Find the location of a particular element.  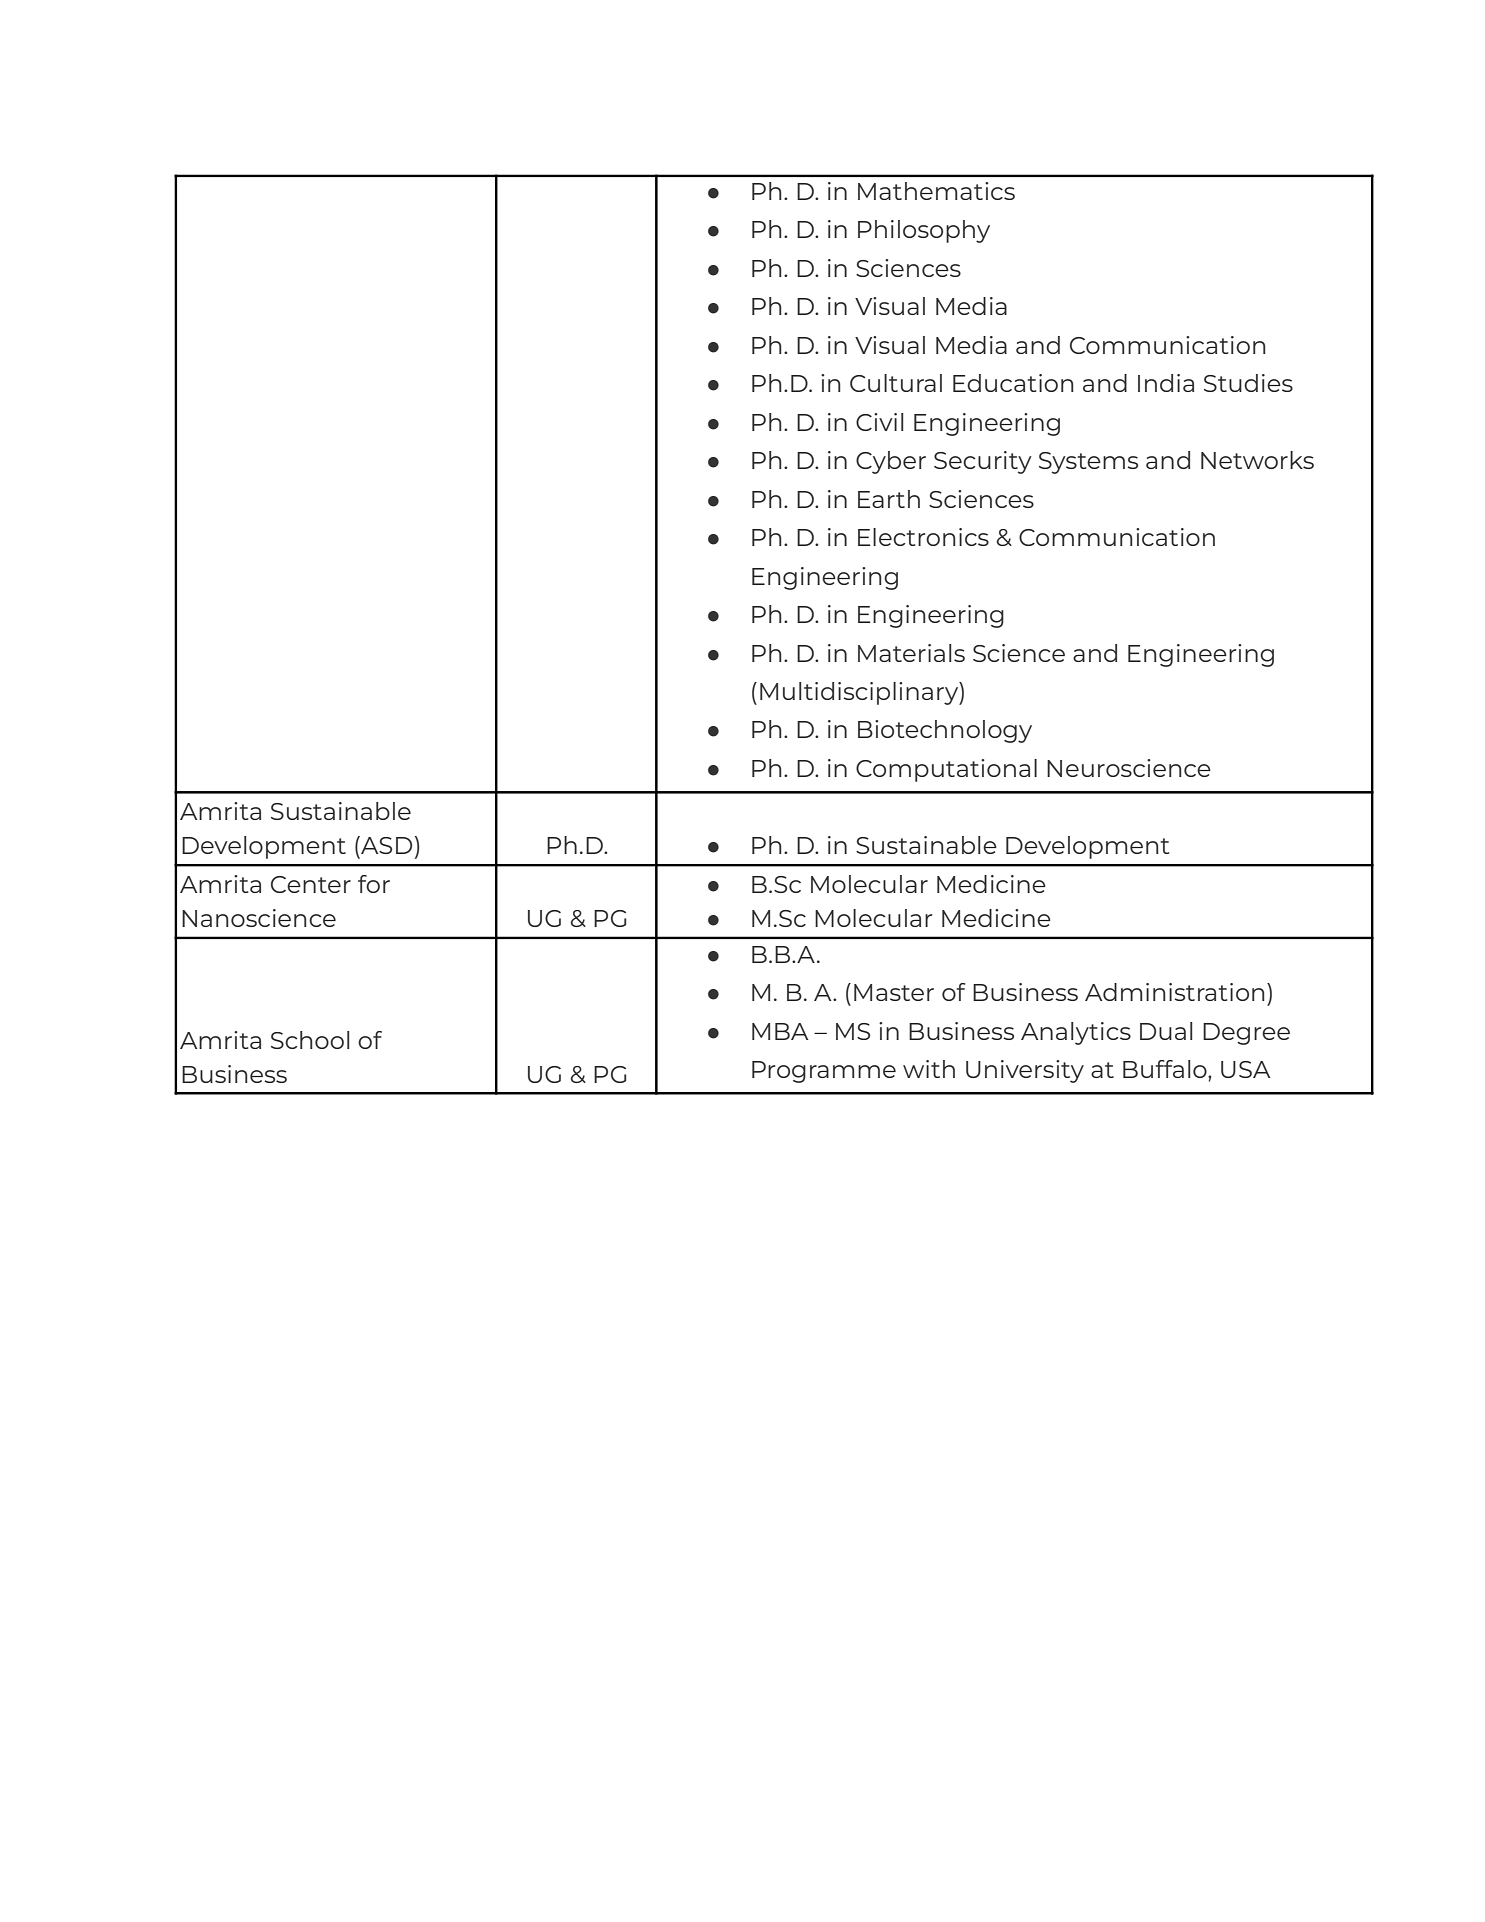

Mathematics is located at coordinates (936, 191).
